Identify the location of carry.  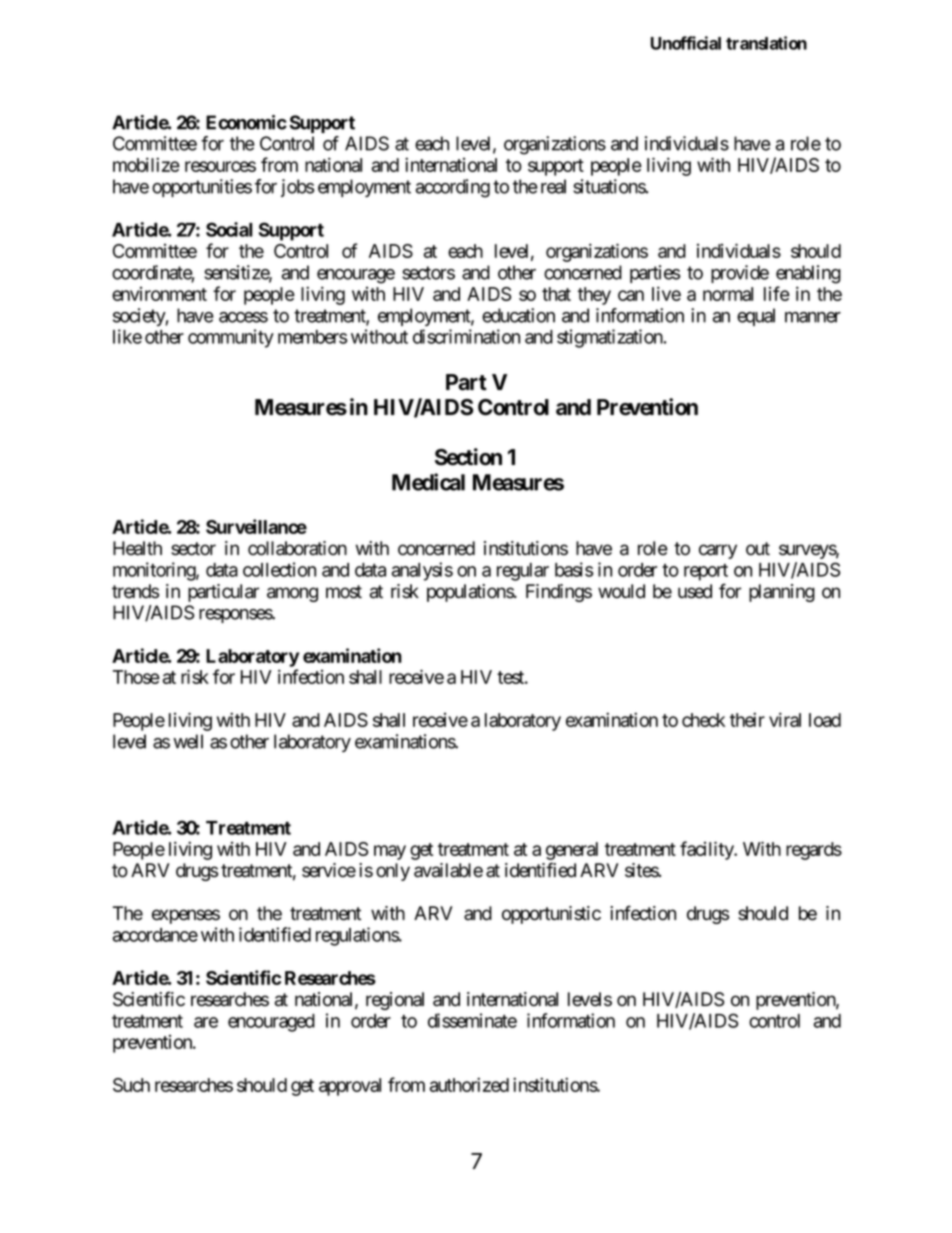
(718, 551).
